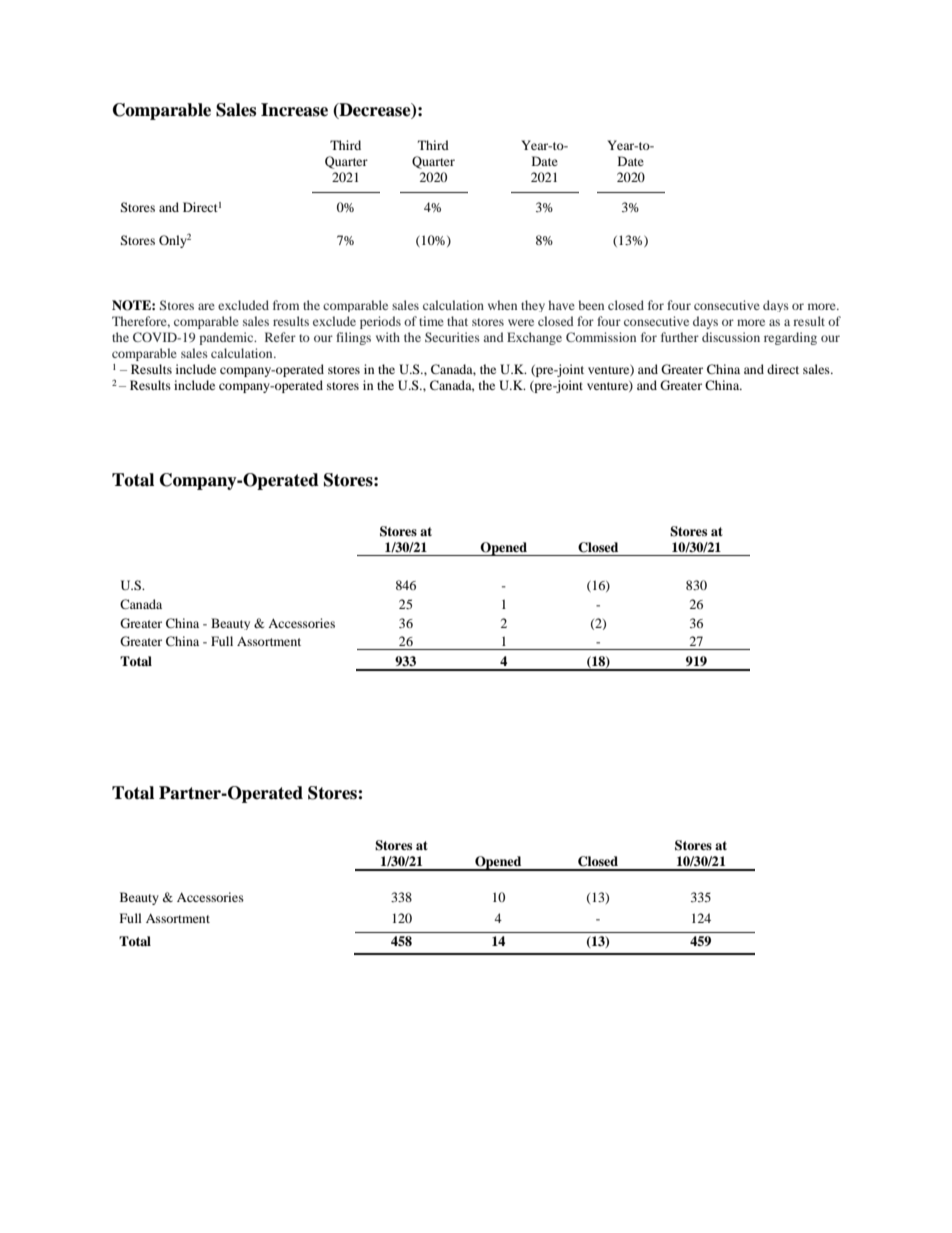 The width and height of the screenshot is (952, 1233). Describe the element at coordinates (731, 337) in the screenshot. I see `discussion` at that location.
